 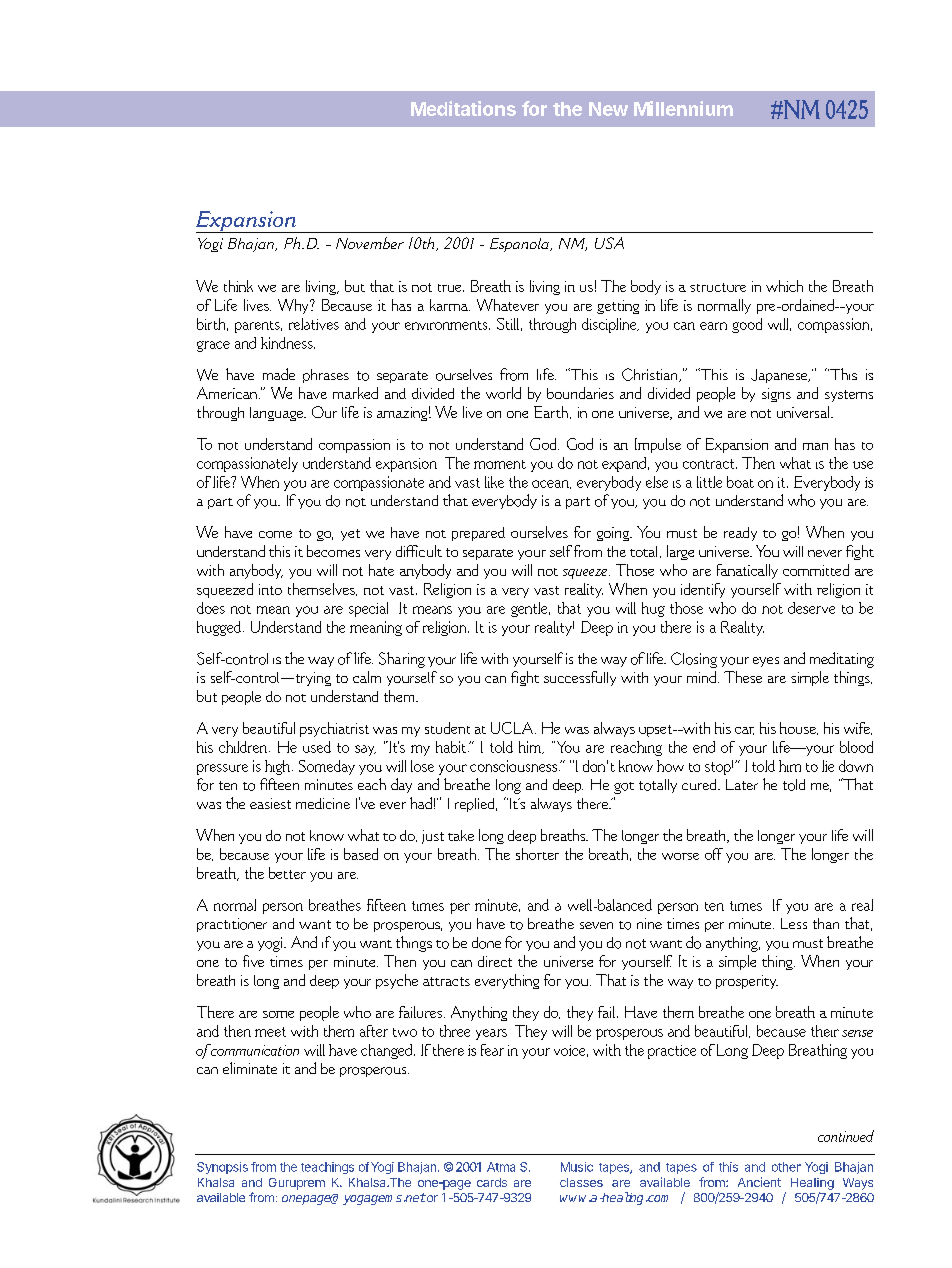 What do you see at coordinates (270, 589) in the screenshot?
I see `into` at bounding box center [270, 589].
